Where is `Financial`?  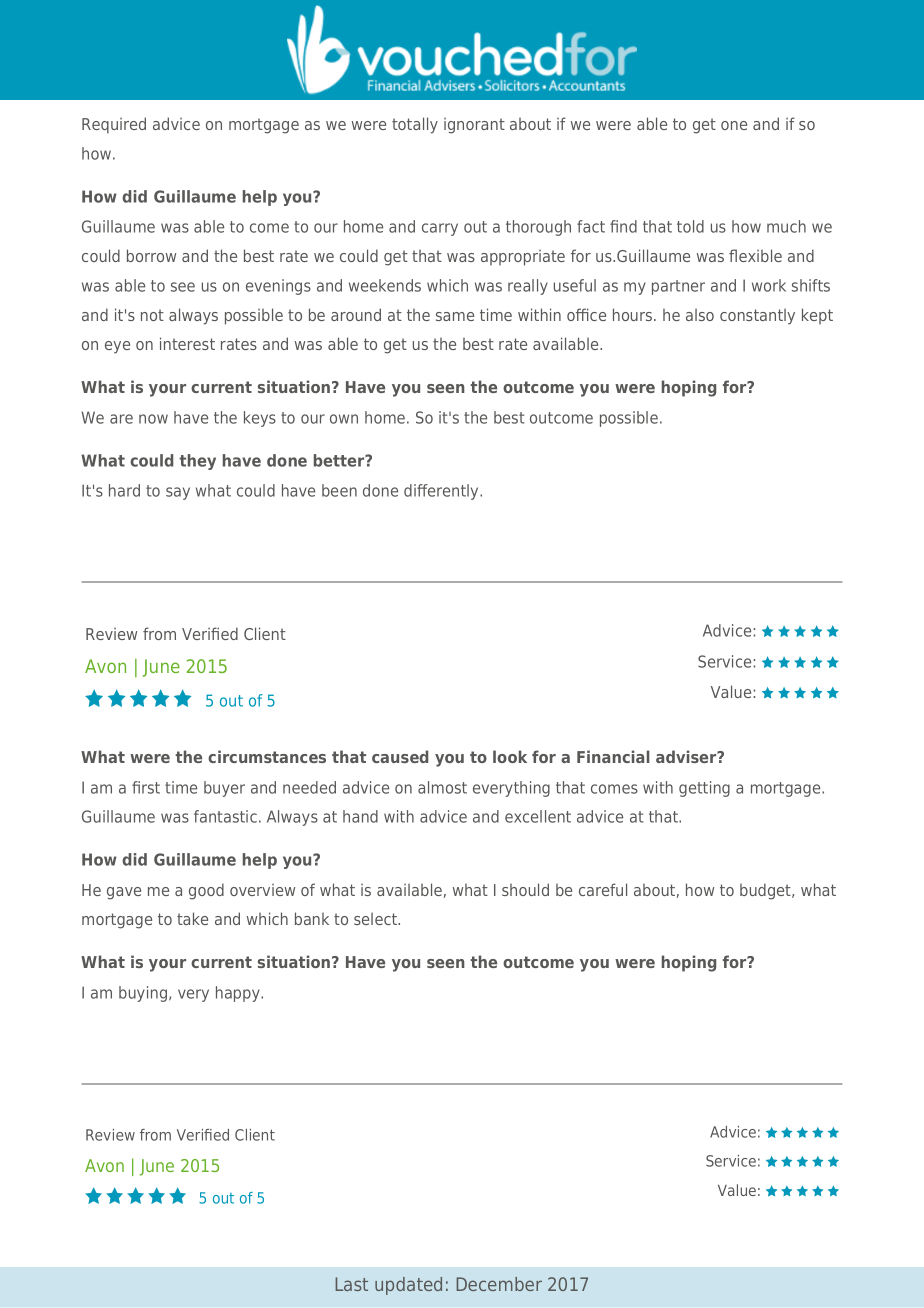
Financial is located at coordinates (613, 756).
